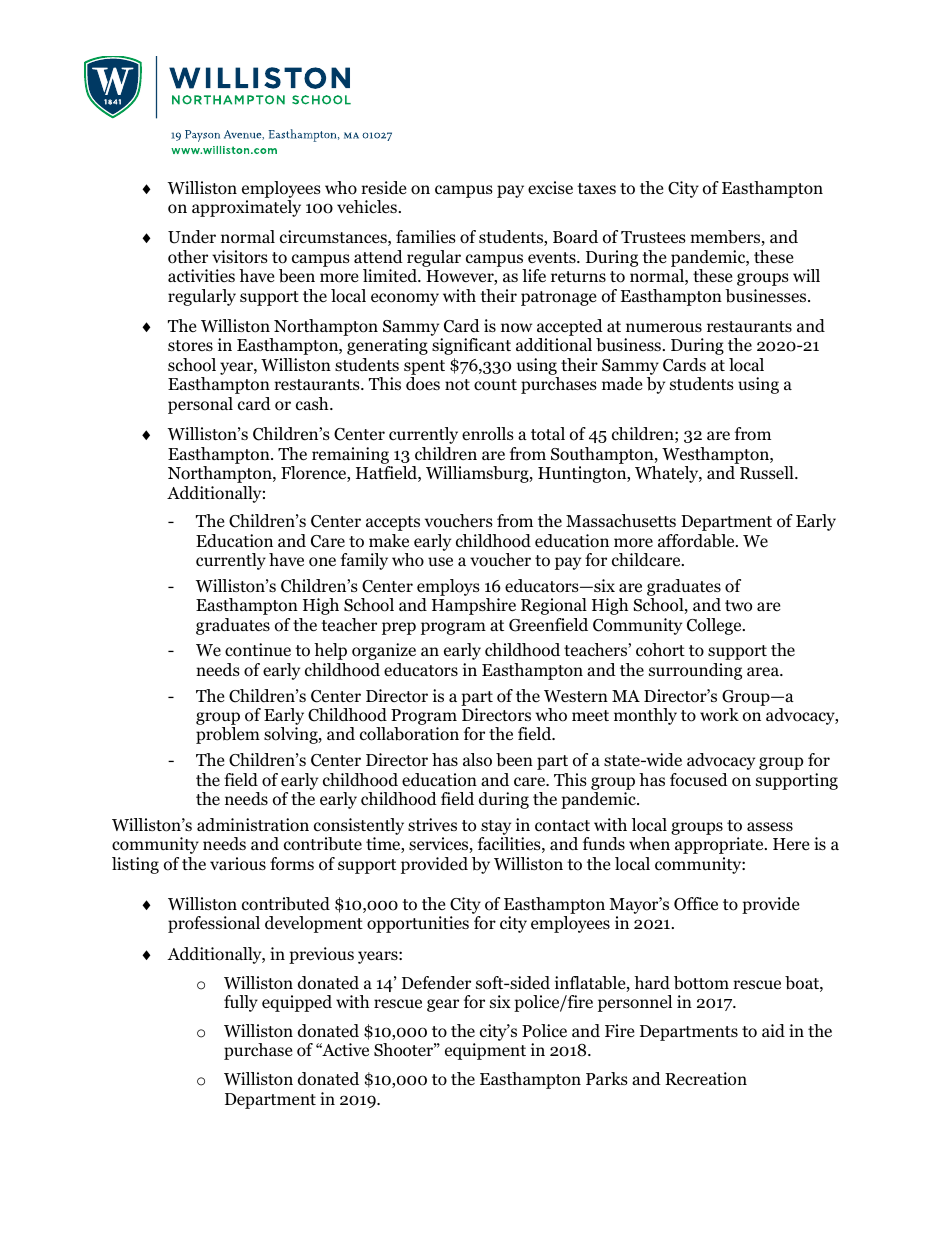 This screenshot has height=1233, width=952. I want to click on Recreation, so click(706, 1079).
